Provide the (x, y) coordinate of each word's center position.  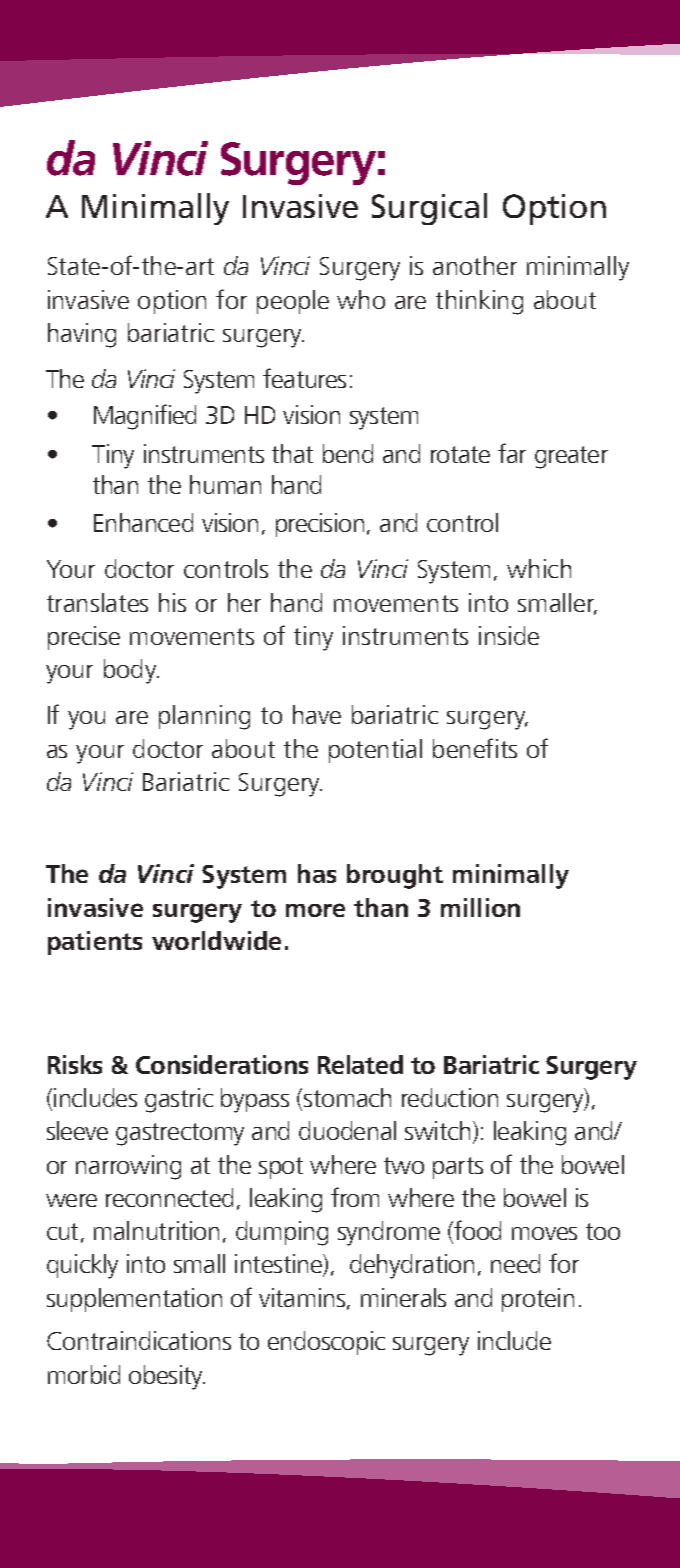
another (475, 265)
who (361, 299)
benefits (475, 748)
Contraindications (139, 1340)
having (82, 335)
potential (375, 751)
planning (204, 717)
